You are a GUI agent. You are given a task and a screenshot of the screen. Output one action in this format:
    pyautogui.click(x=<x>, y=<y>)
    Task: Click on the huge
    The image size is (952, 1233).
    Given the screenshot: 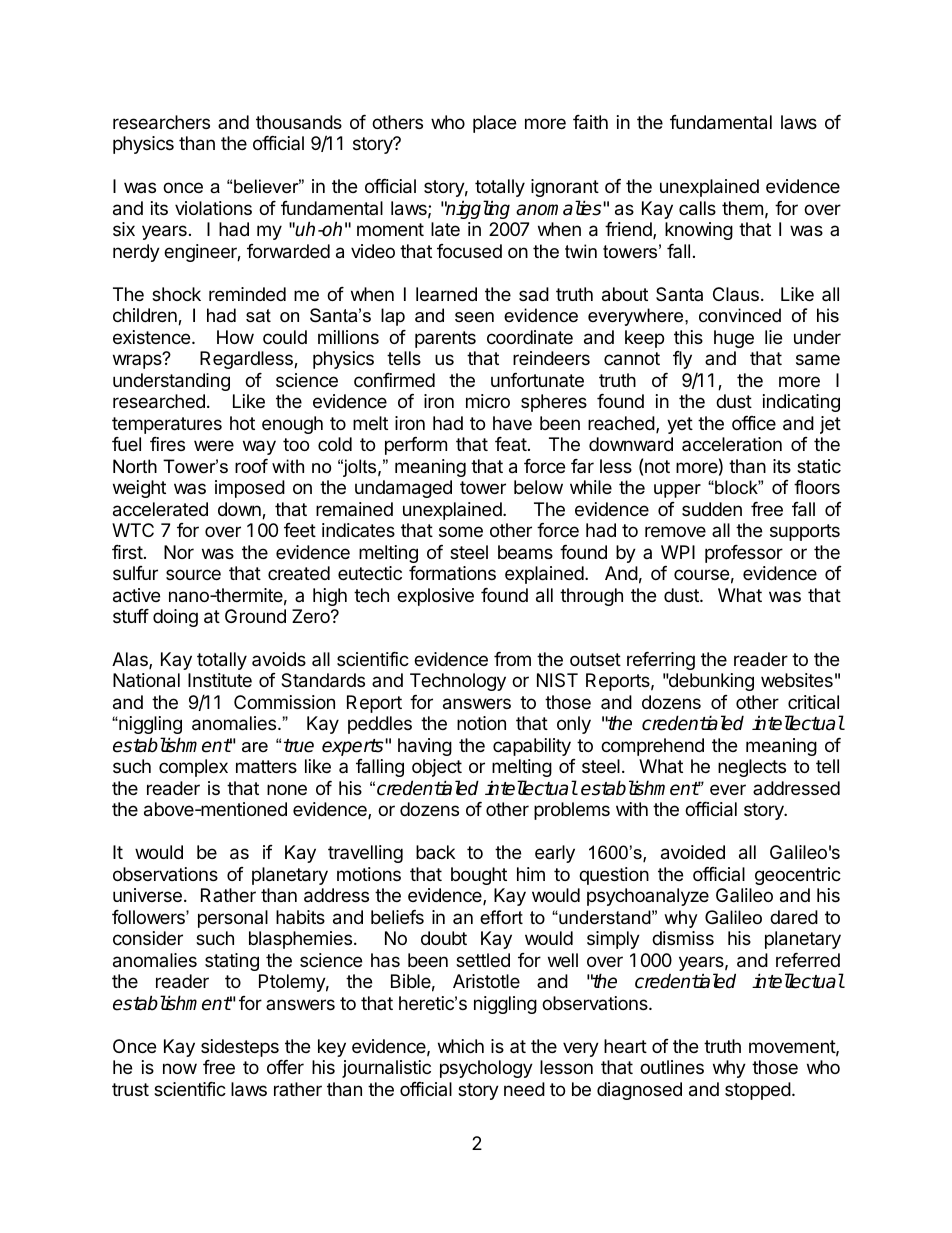 What is the action you would take?
    pyautogui.click(x=734, y=339)
